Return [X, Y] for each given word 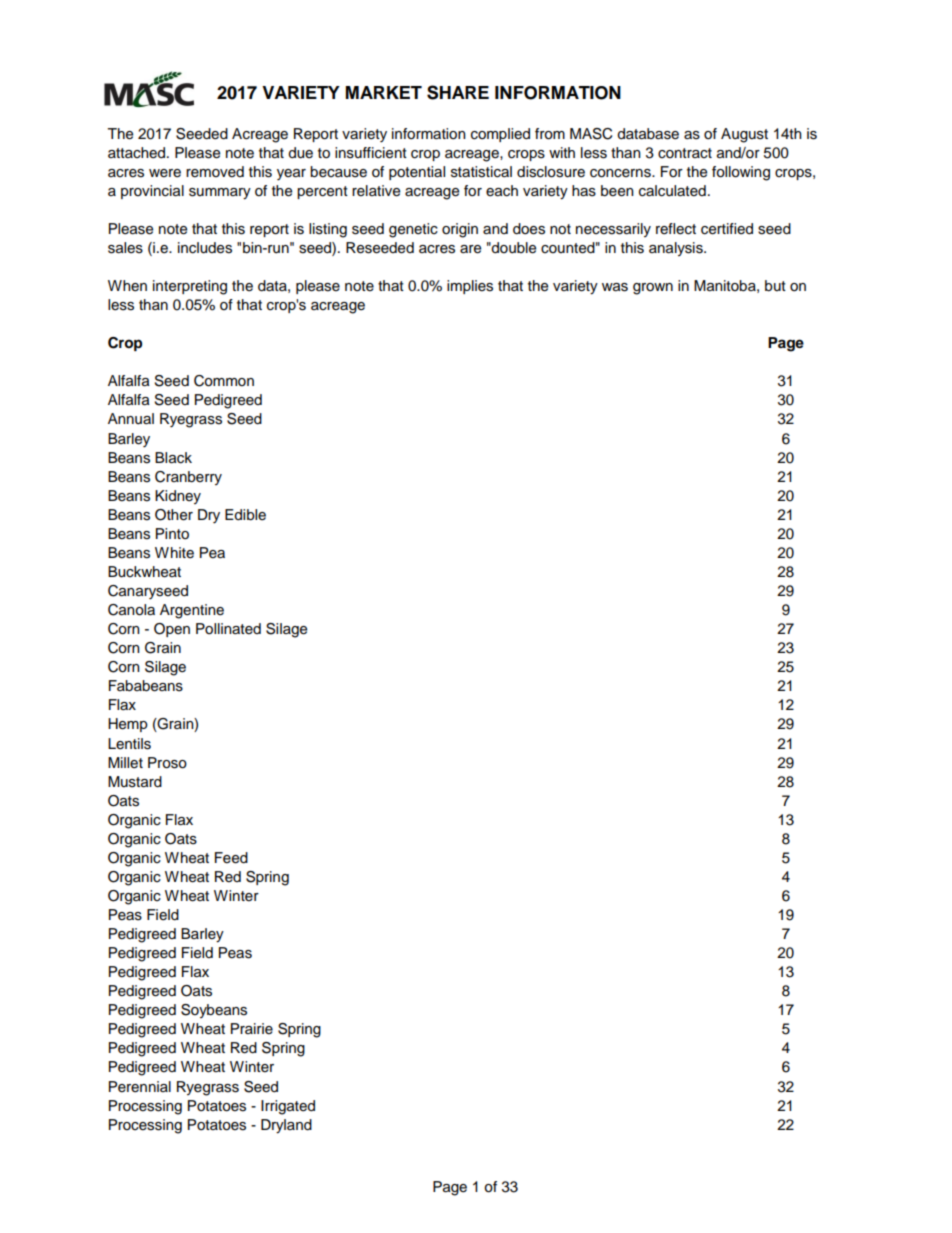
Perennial [140, 1087]
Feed [231, 858]
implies [470, 287]
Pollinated [228, 629]
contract [685, 153]
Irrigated [288, 1107]
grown [653, 289]
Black [173, 458]
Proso [167, 763]
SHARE [458, 92]
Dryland [286, 1126]
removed [215, 172]
